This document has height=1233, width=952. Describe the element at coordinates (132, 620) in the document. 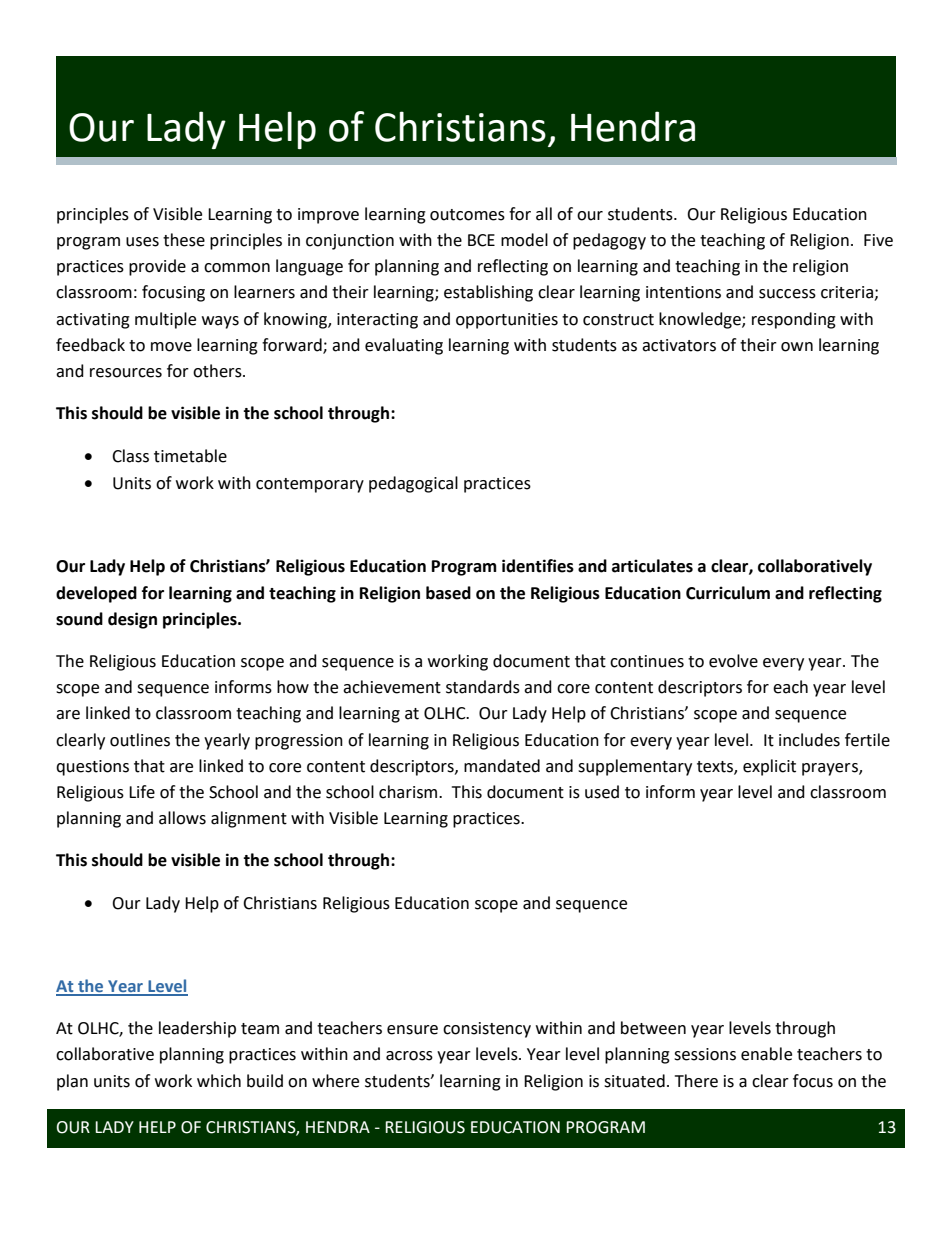

I see `design` at that location.
